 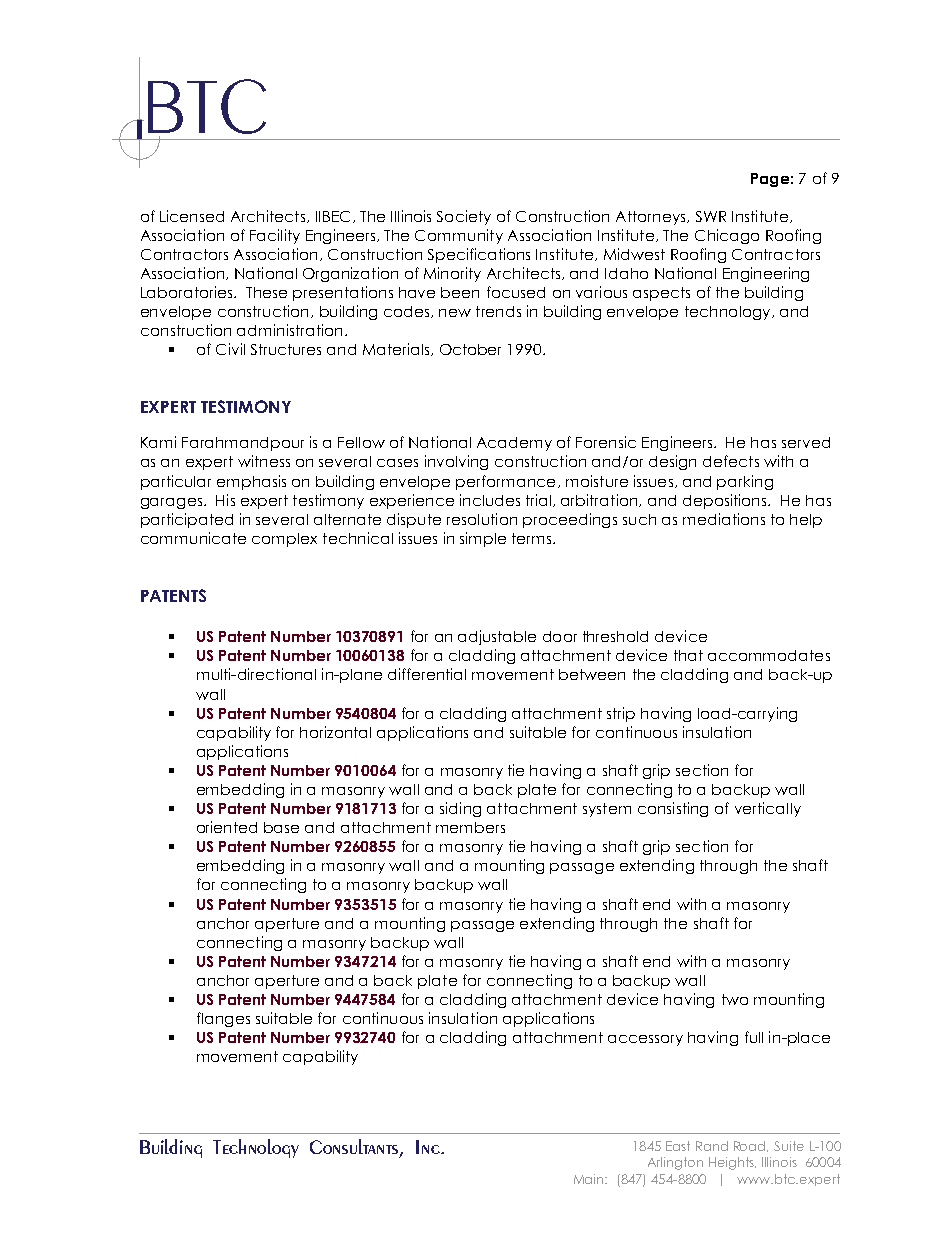 What do you see at coordinates (711, 216) in the page?
I see `SWR` at bounding box center [711, 216].
